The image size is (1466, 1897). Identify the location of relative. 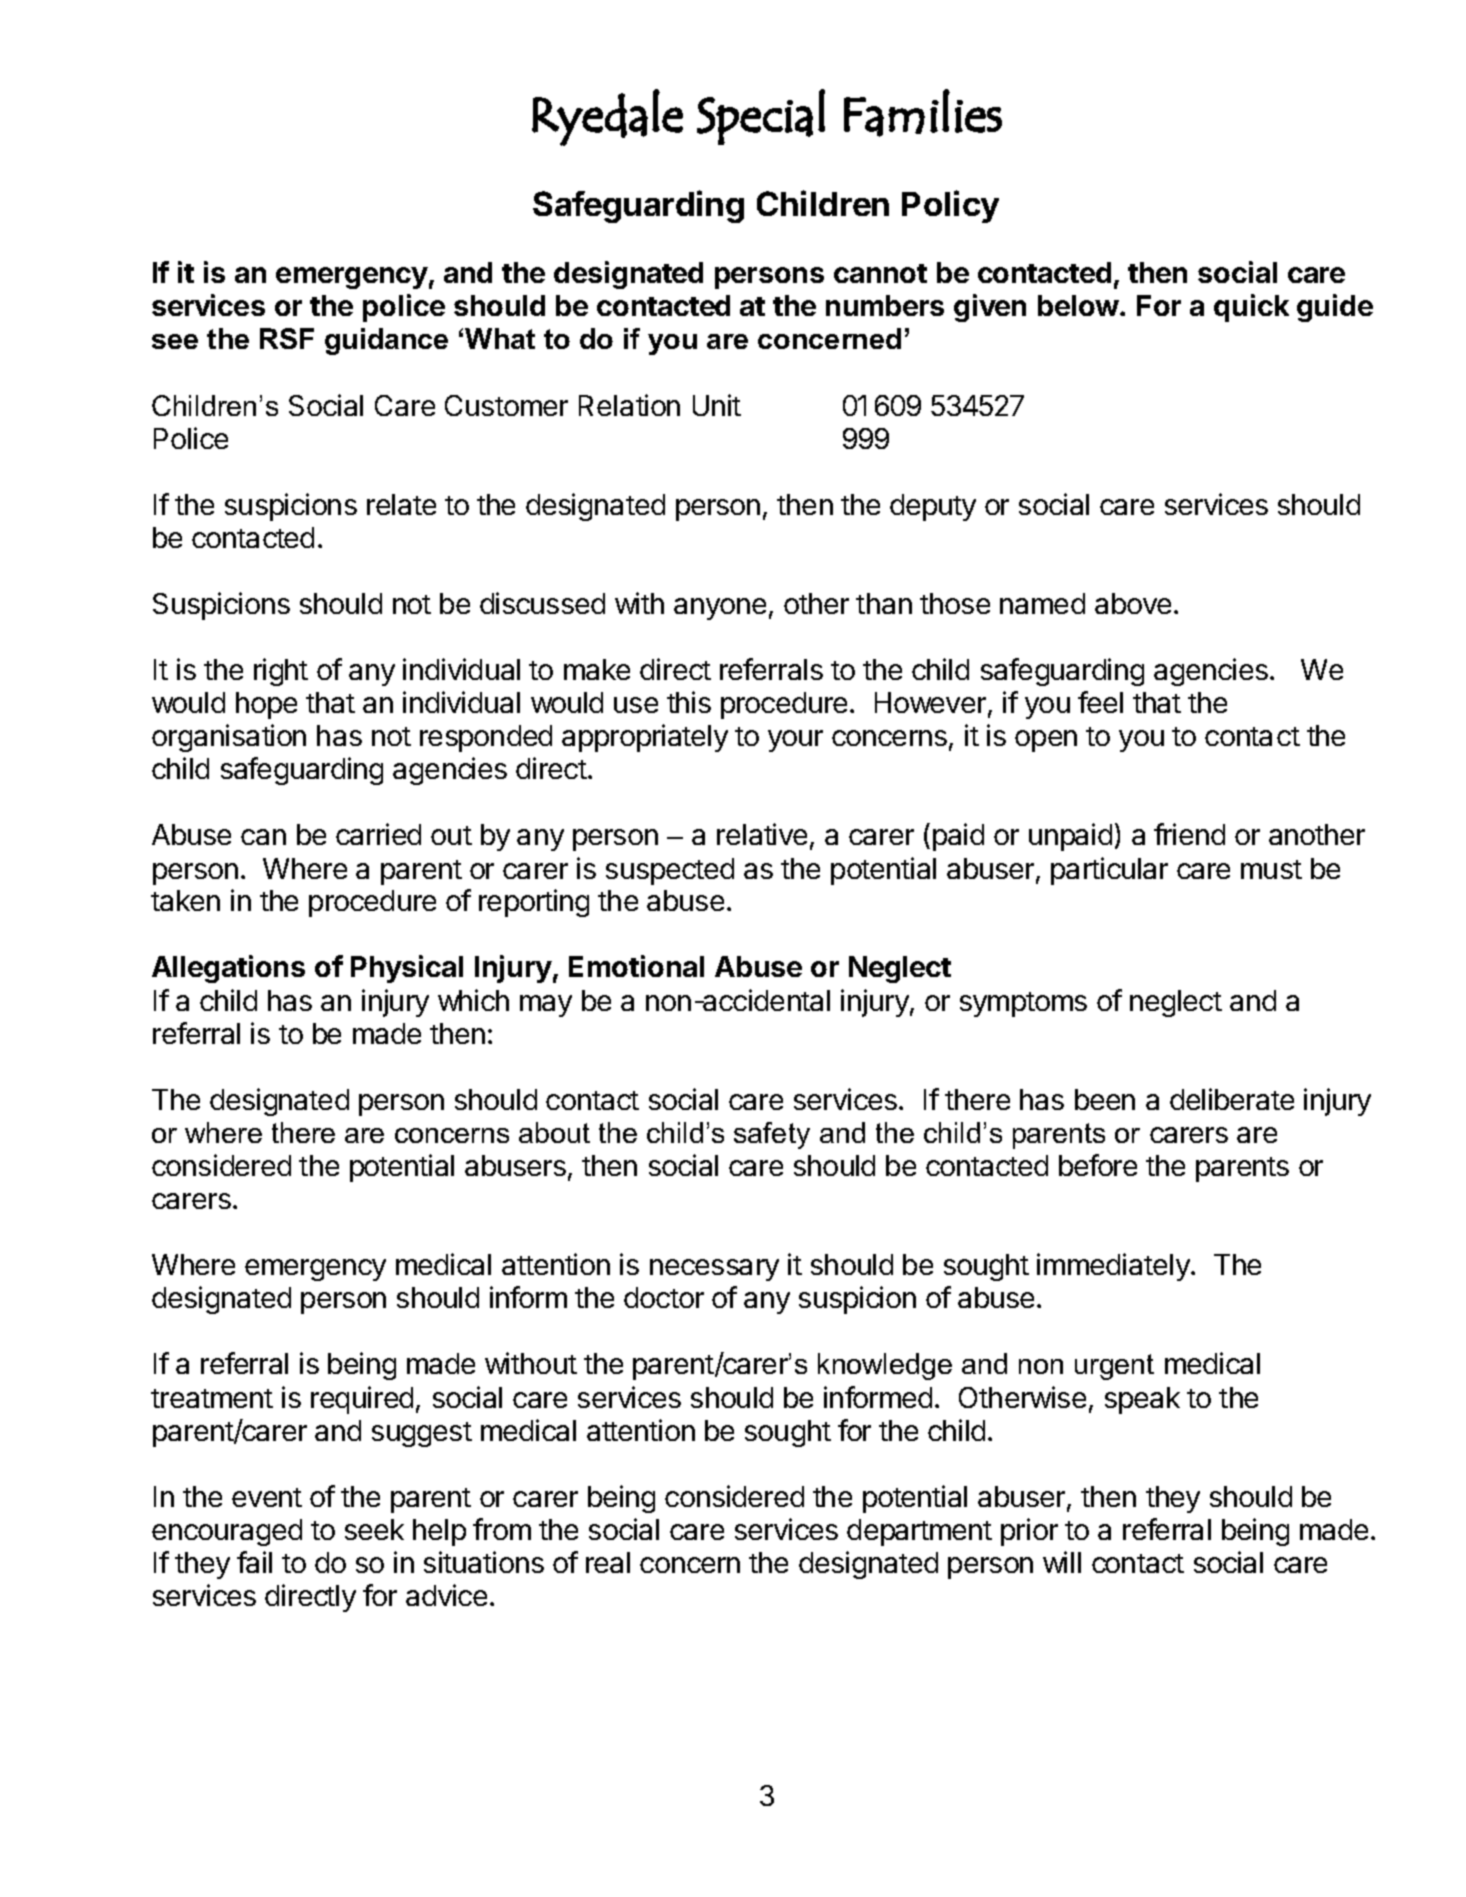
(762, 834).
